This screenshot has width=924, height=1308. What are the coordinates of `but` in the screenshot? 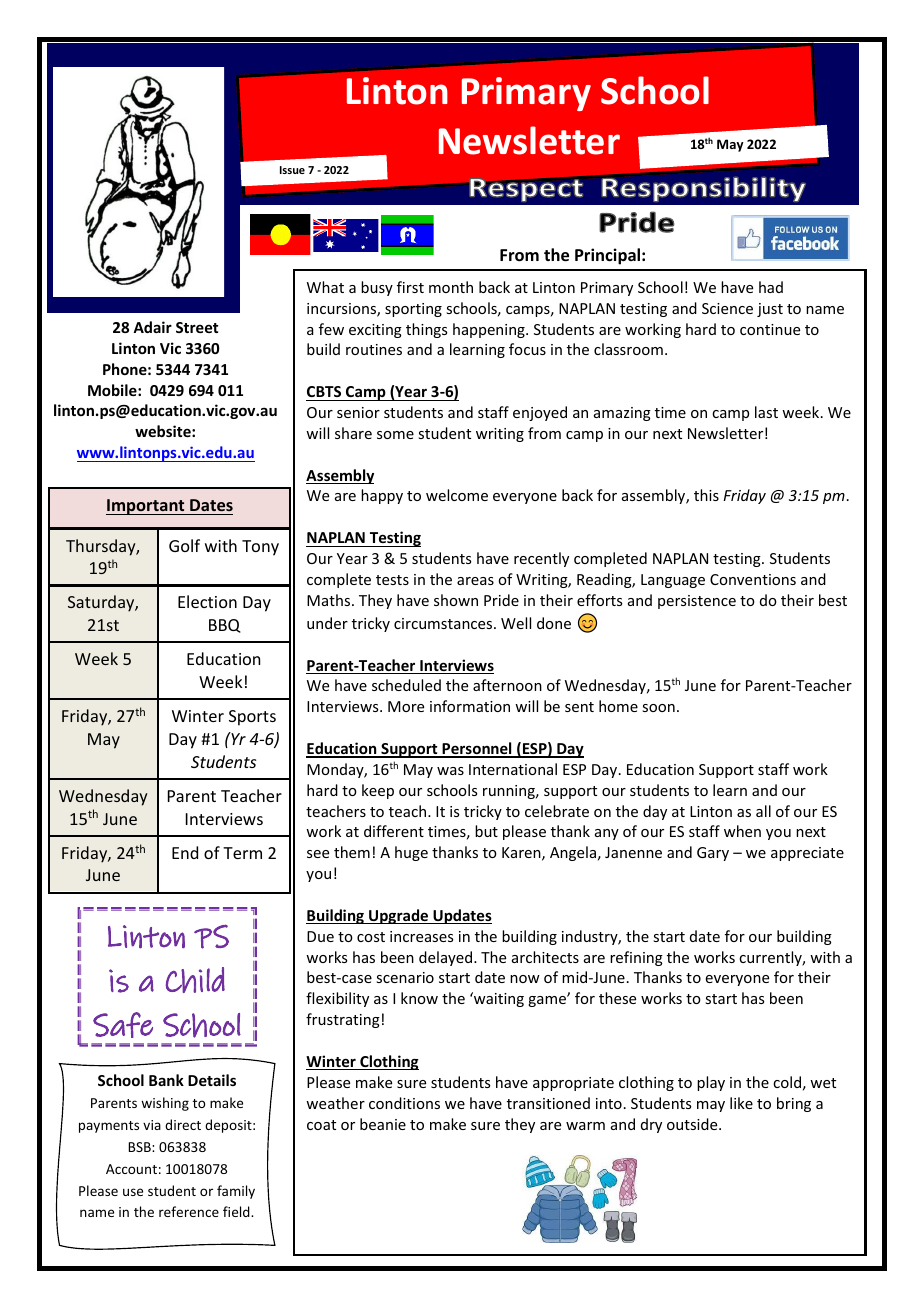 It's located at (486, 831).
